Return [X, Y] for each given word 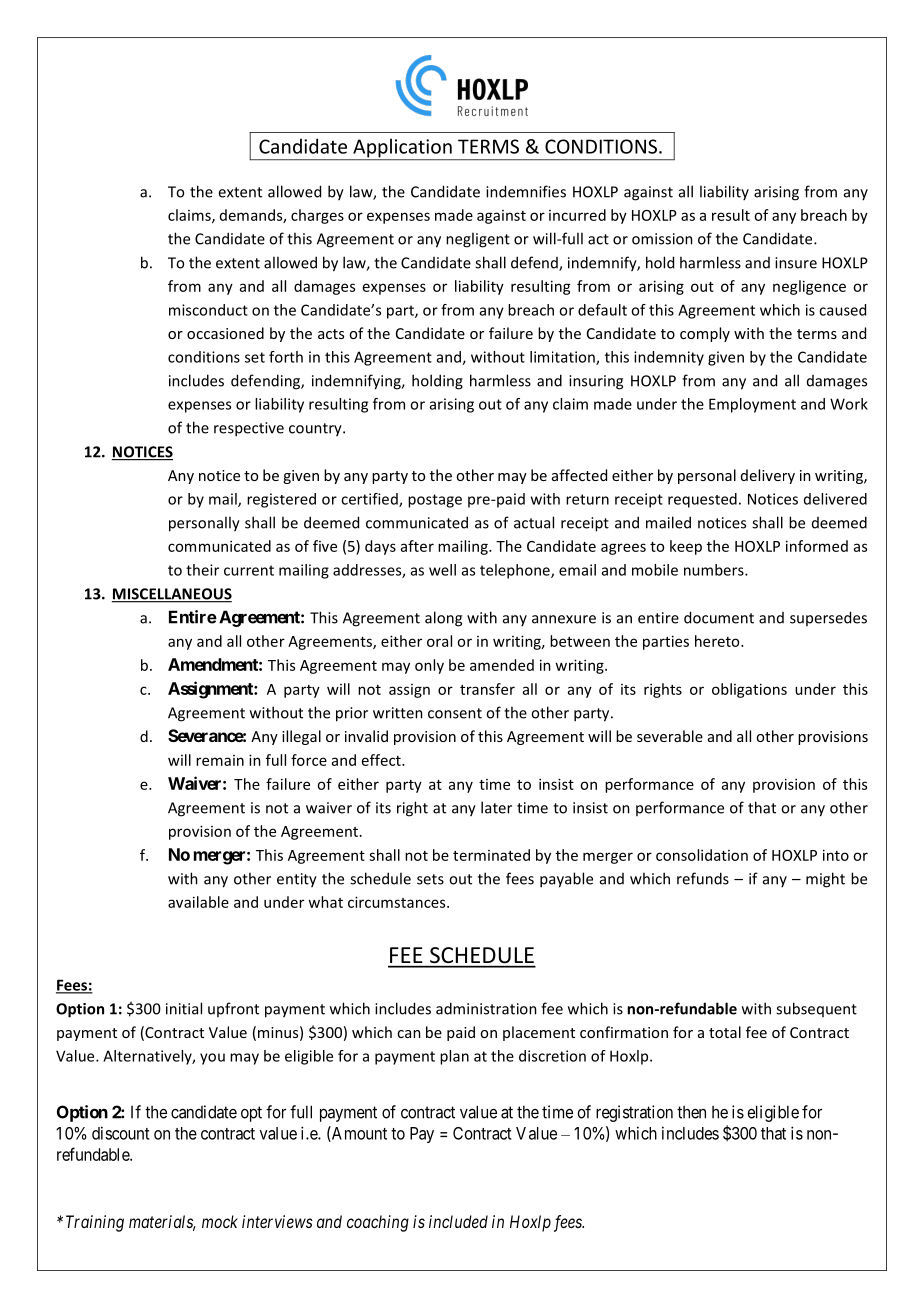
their [202, 570]
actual [534, 522]
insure [796, 263]
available [198, 902]
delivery [768, 476]
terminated [491, 855]
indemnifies [526, 191]
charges [317, 216]
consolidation [702, 855]
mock [220, 1221]
